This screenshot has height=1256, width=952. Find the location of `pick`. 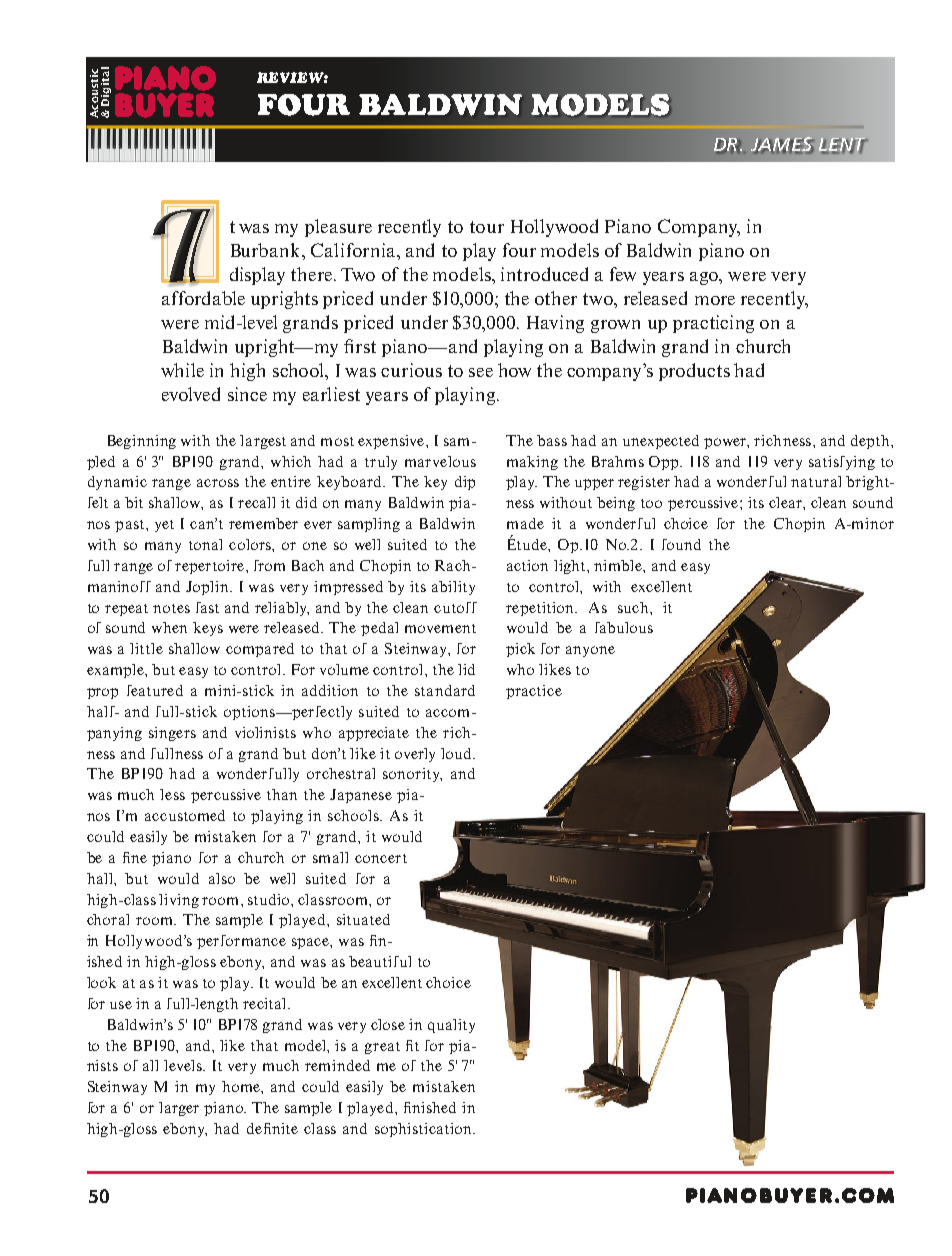

pick is located at coordinates (520, 650).
